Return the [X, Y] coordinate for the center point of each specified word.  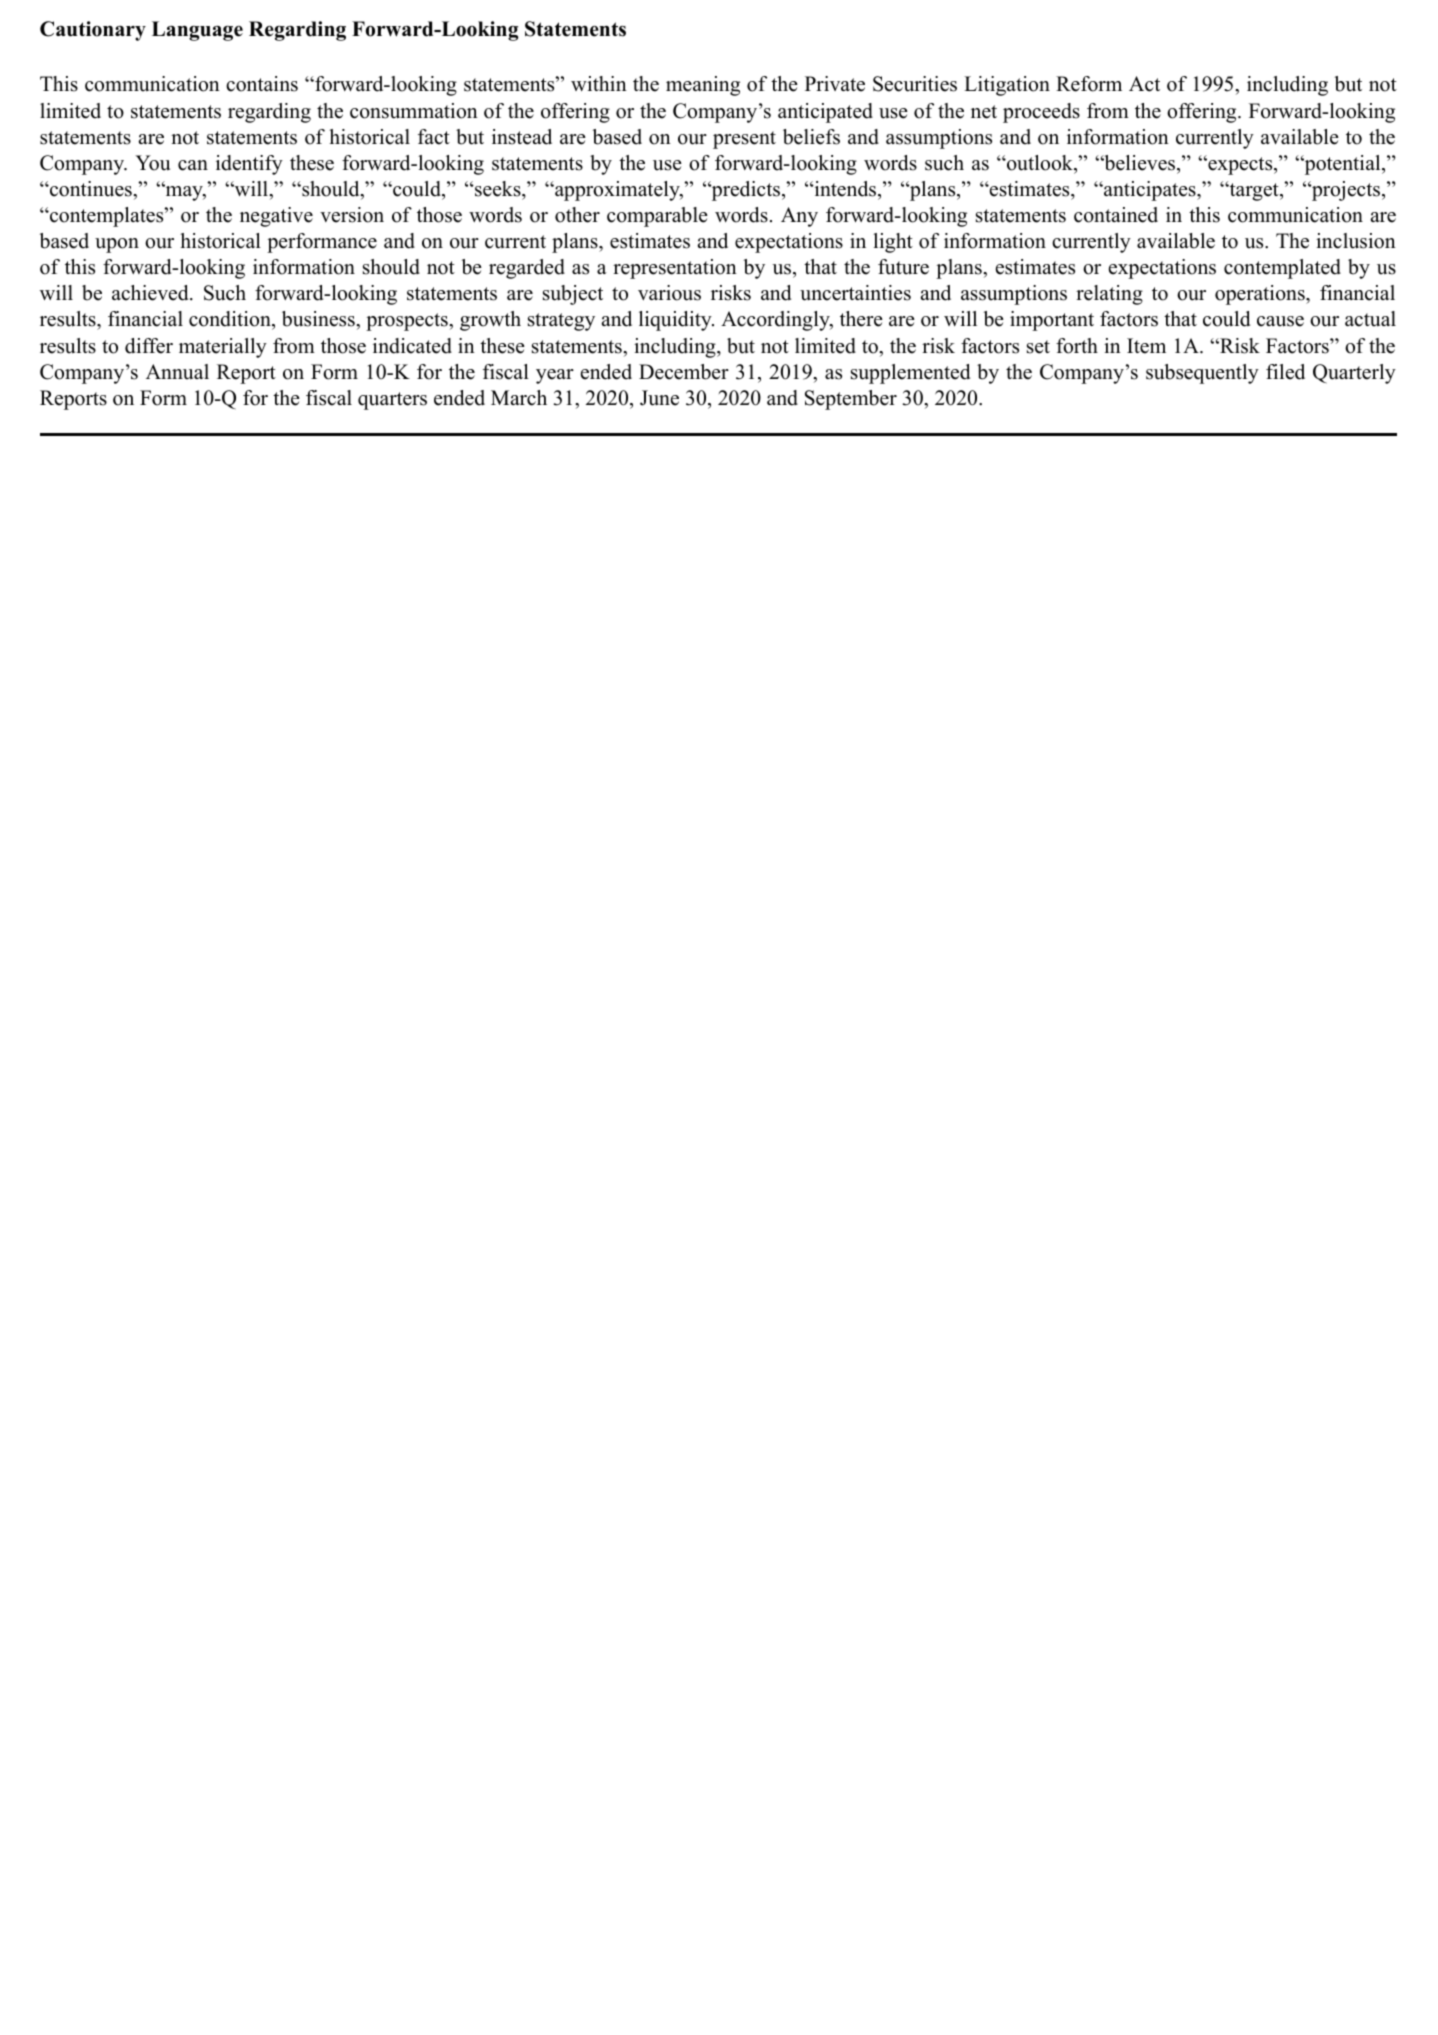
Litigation [1007, 86]
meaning [703, 86]
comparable [657, 217]
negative [276, 217]
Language [197, 31]
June [659, 398]
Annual [177, 372]
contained [1116, 215]
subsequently [1202, 374]
